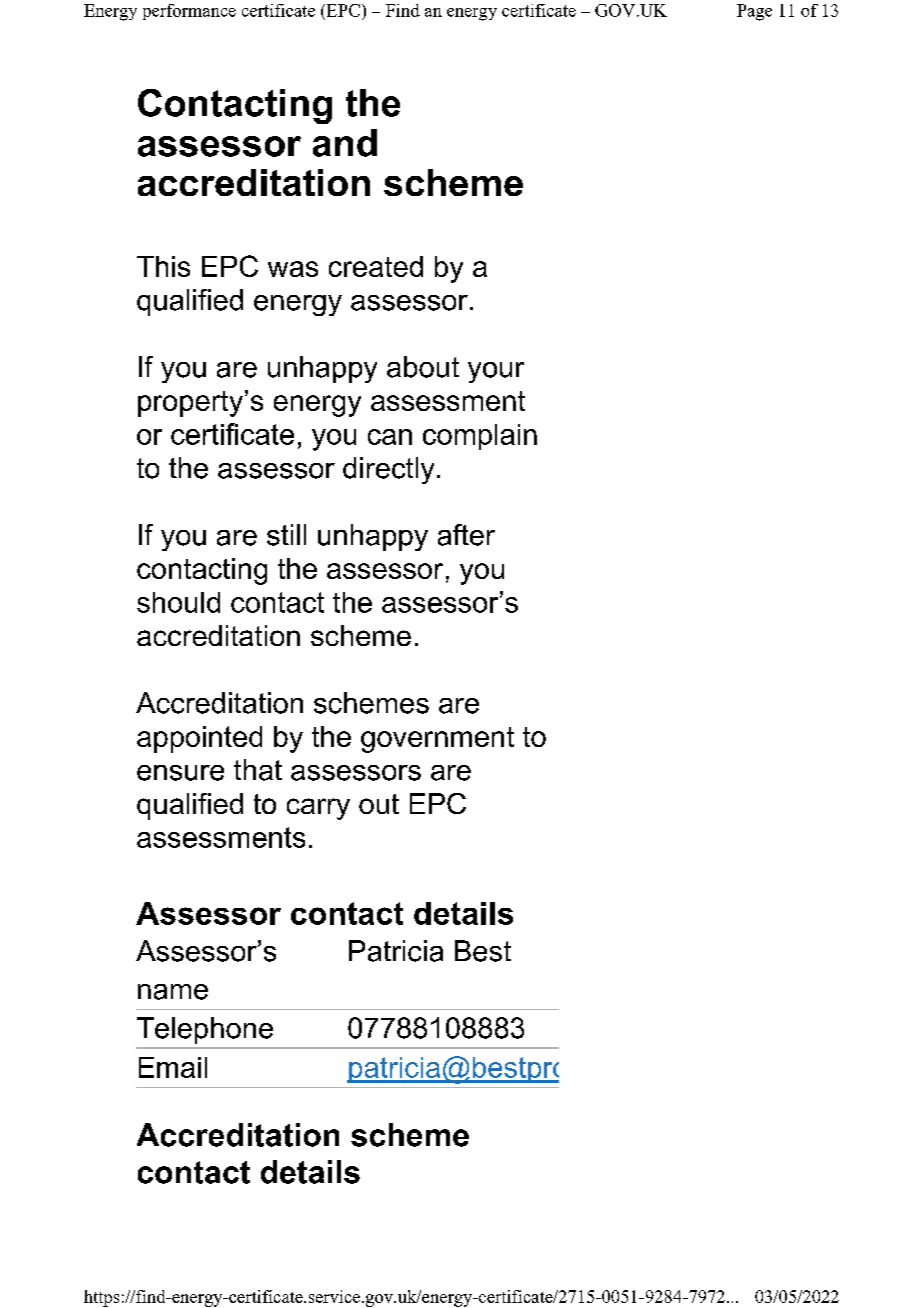 Image resolution: width=924 pixels, height=1308 pixels. Describe the element at coordinates (189, 12) in the screenshot. I see `performance` at that location.
